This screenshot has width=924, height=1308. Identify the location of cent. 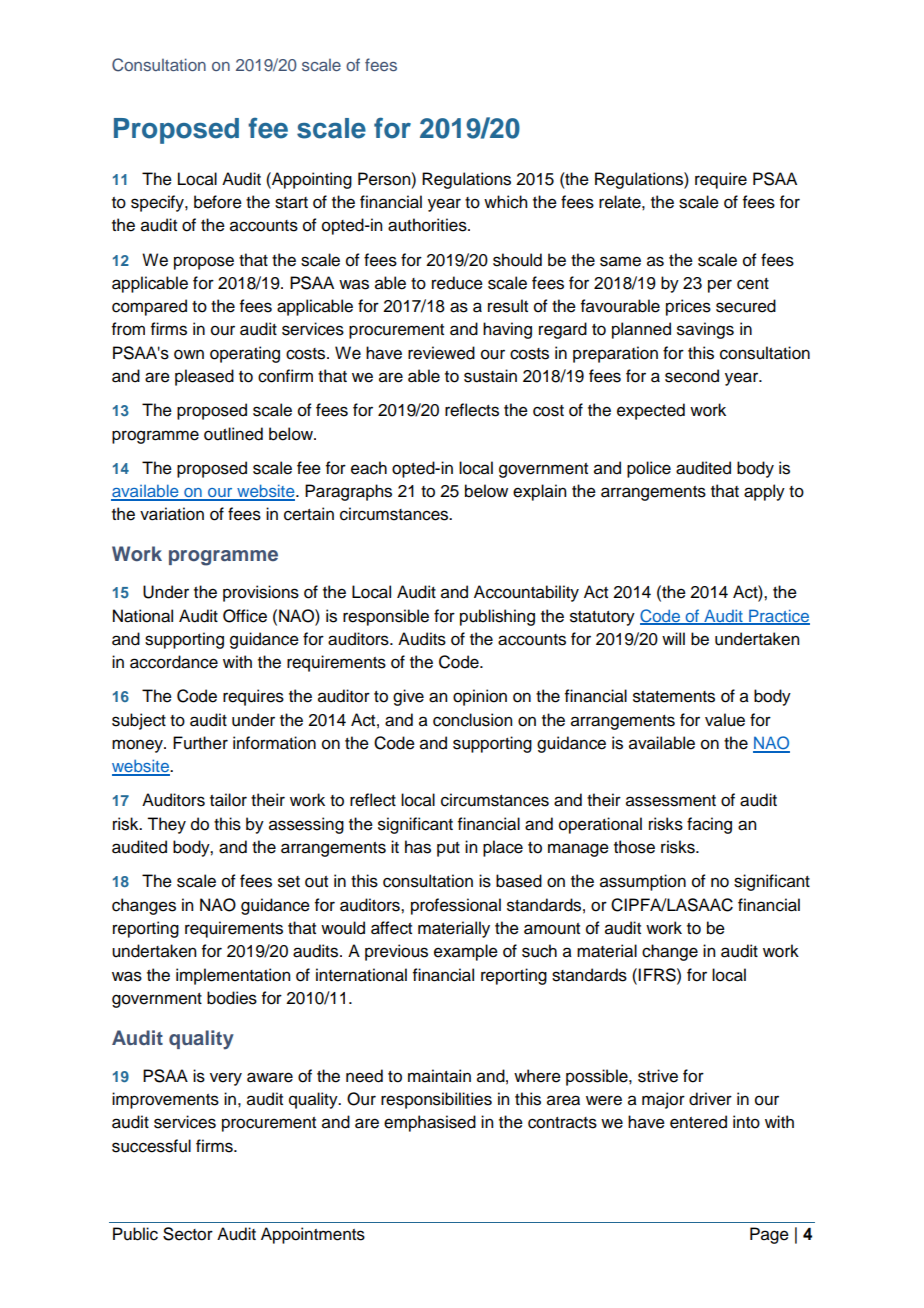
(753, 284).
